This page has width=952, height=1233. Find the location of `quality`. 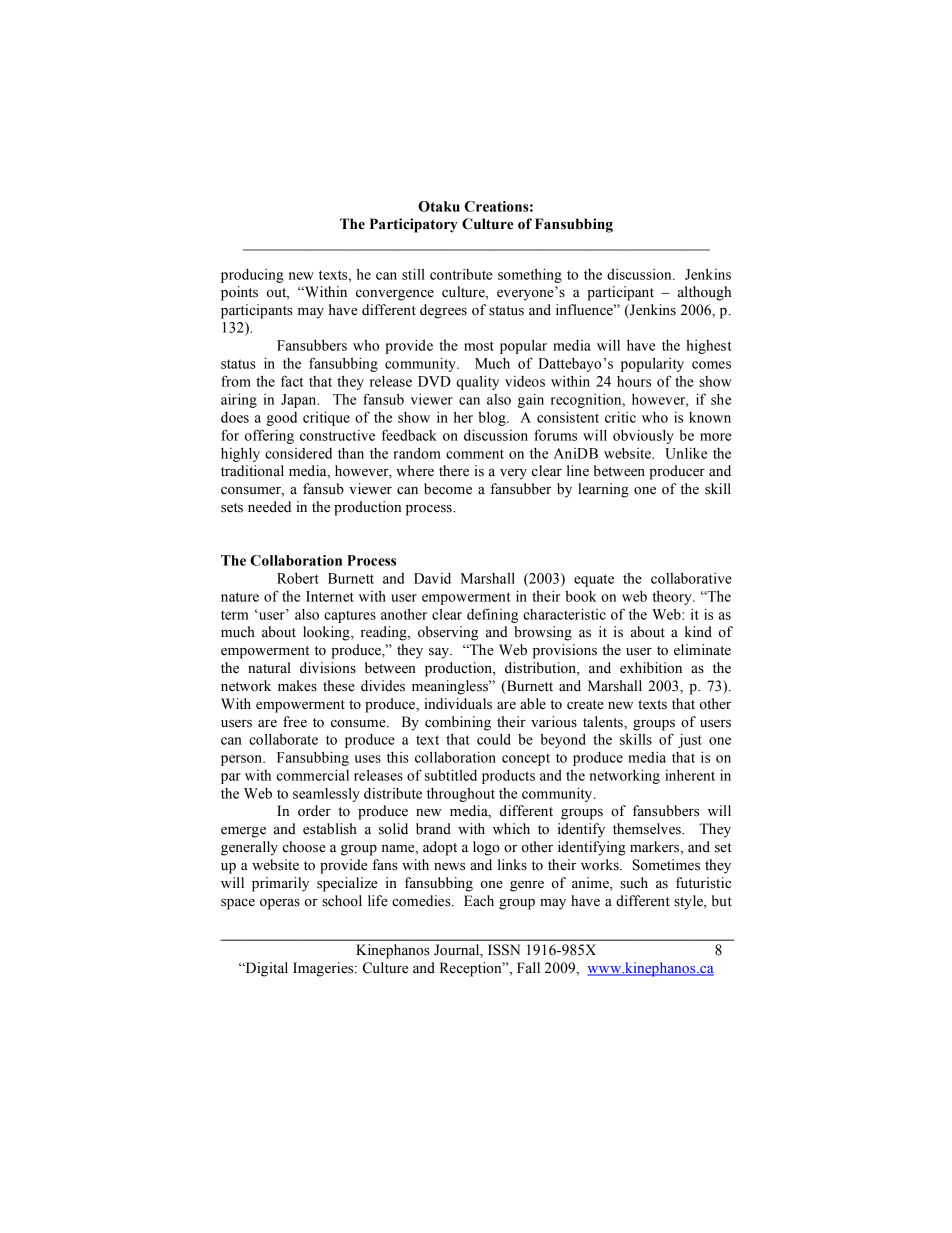

quality is located at coordinates (478, 382).
